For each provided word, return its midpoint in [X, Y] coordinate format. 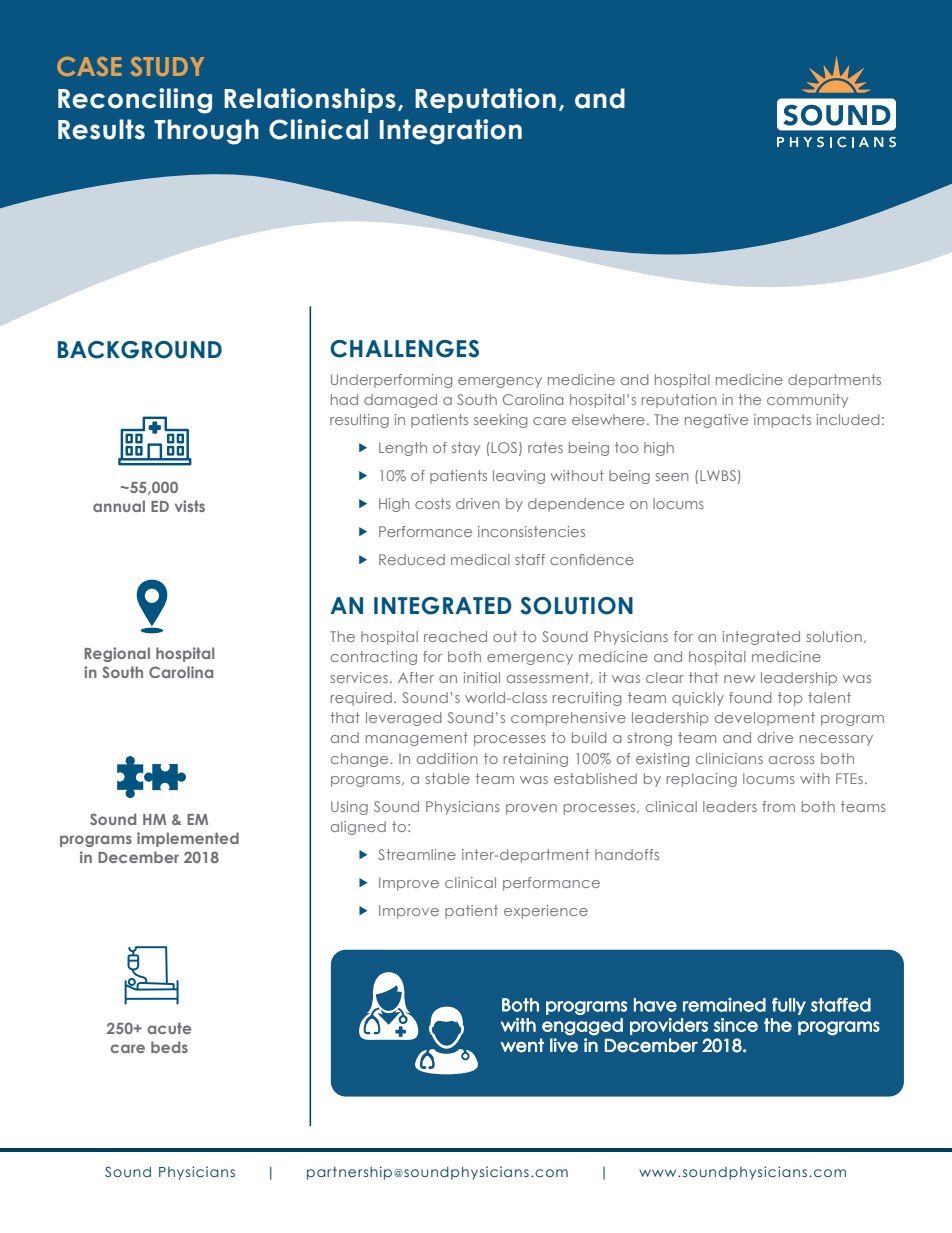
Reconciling [135, 101]
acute [169, 1028]
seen [672, 477]
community [807, 401]
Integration [451, 132]
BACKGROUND [140, 350]
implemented [188, 839]
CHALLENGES [404, 349]
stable [448, 778]
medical [480, 559]
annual [119, 506]
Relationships [310, 100]
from [778, 806]
